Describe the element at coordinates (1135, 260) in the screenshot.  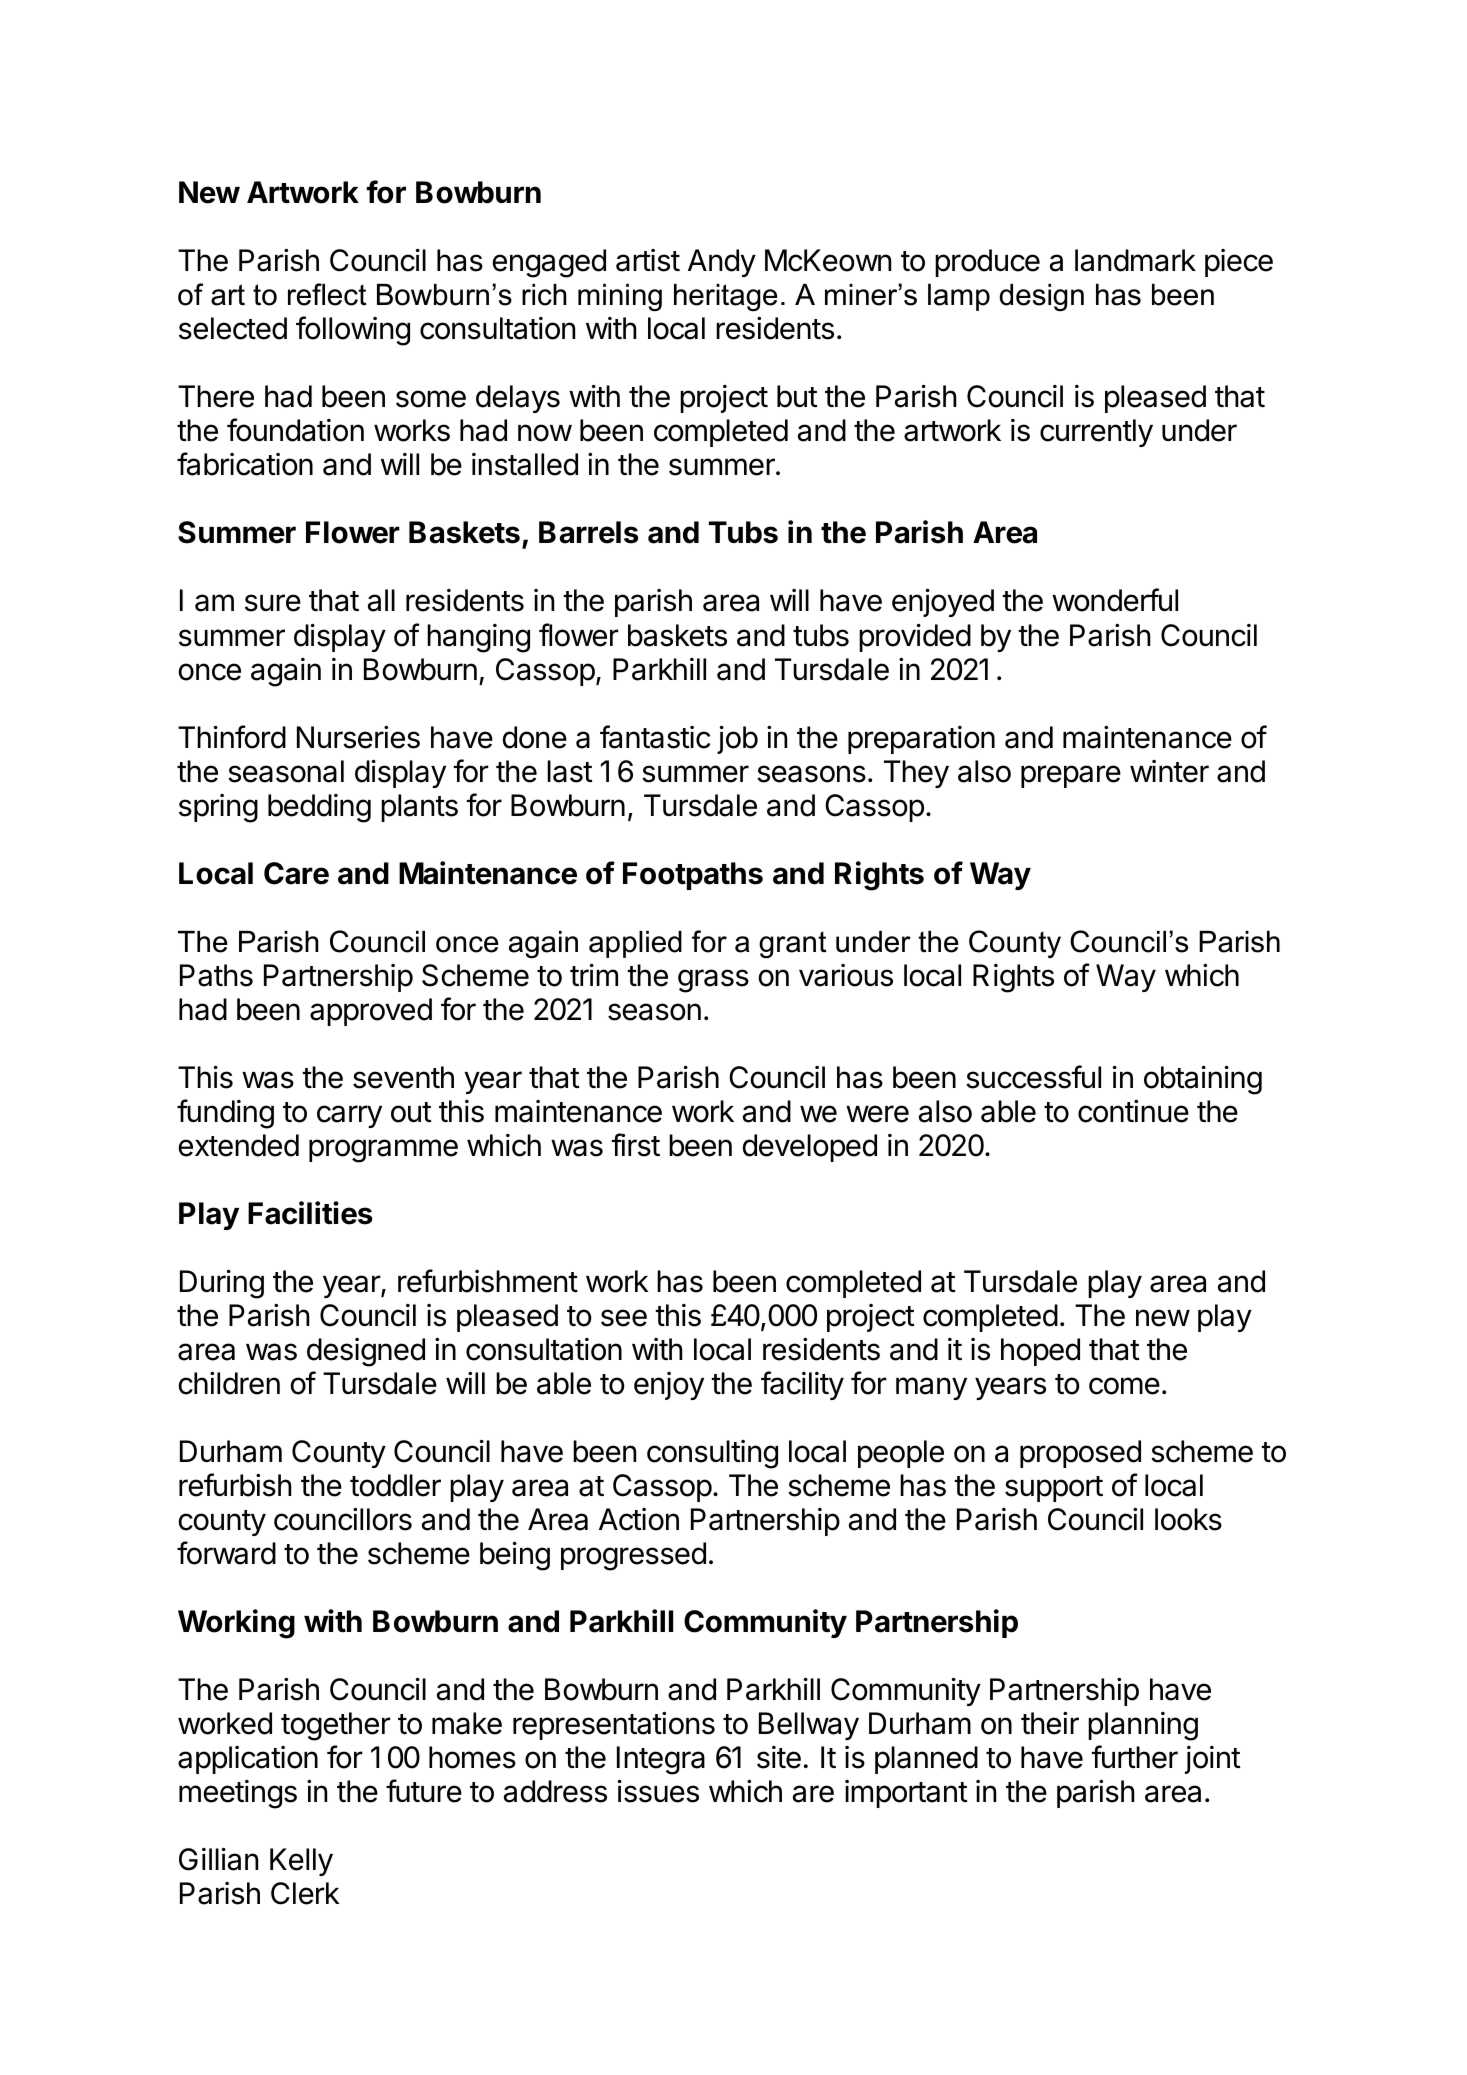
I see `landmark` at that location.
